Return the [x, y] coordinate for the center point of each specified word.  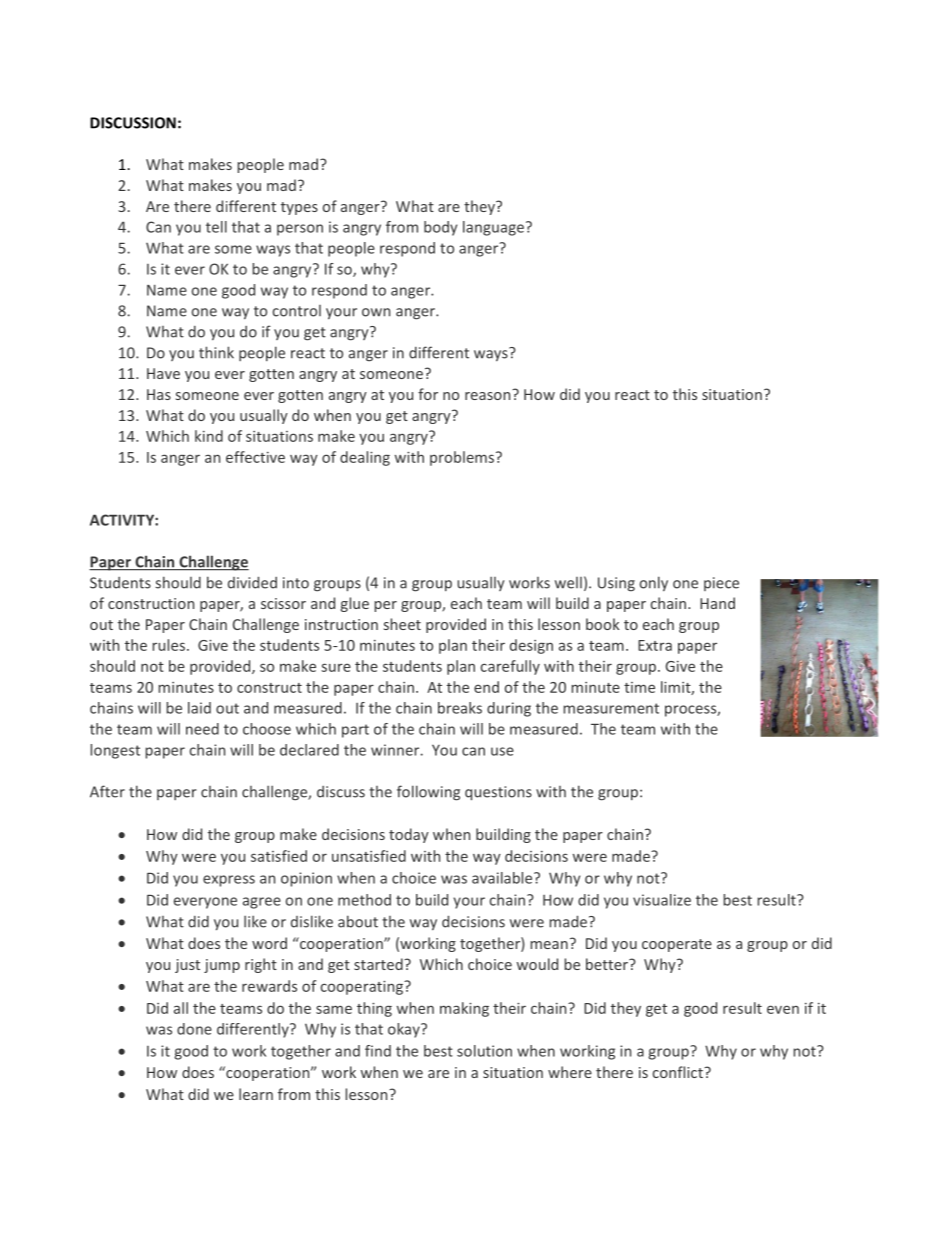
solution [484, 1051]
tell [216, 227]
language [493, 228]
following [428, 793]
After [107, 791]
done [194, 1029]
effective [255, 457]
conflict [679, 1072]
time [639, 687]
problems [463, 458]
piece [721, 584]
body [440, 228]
